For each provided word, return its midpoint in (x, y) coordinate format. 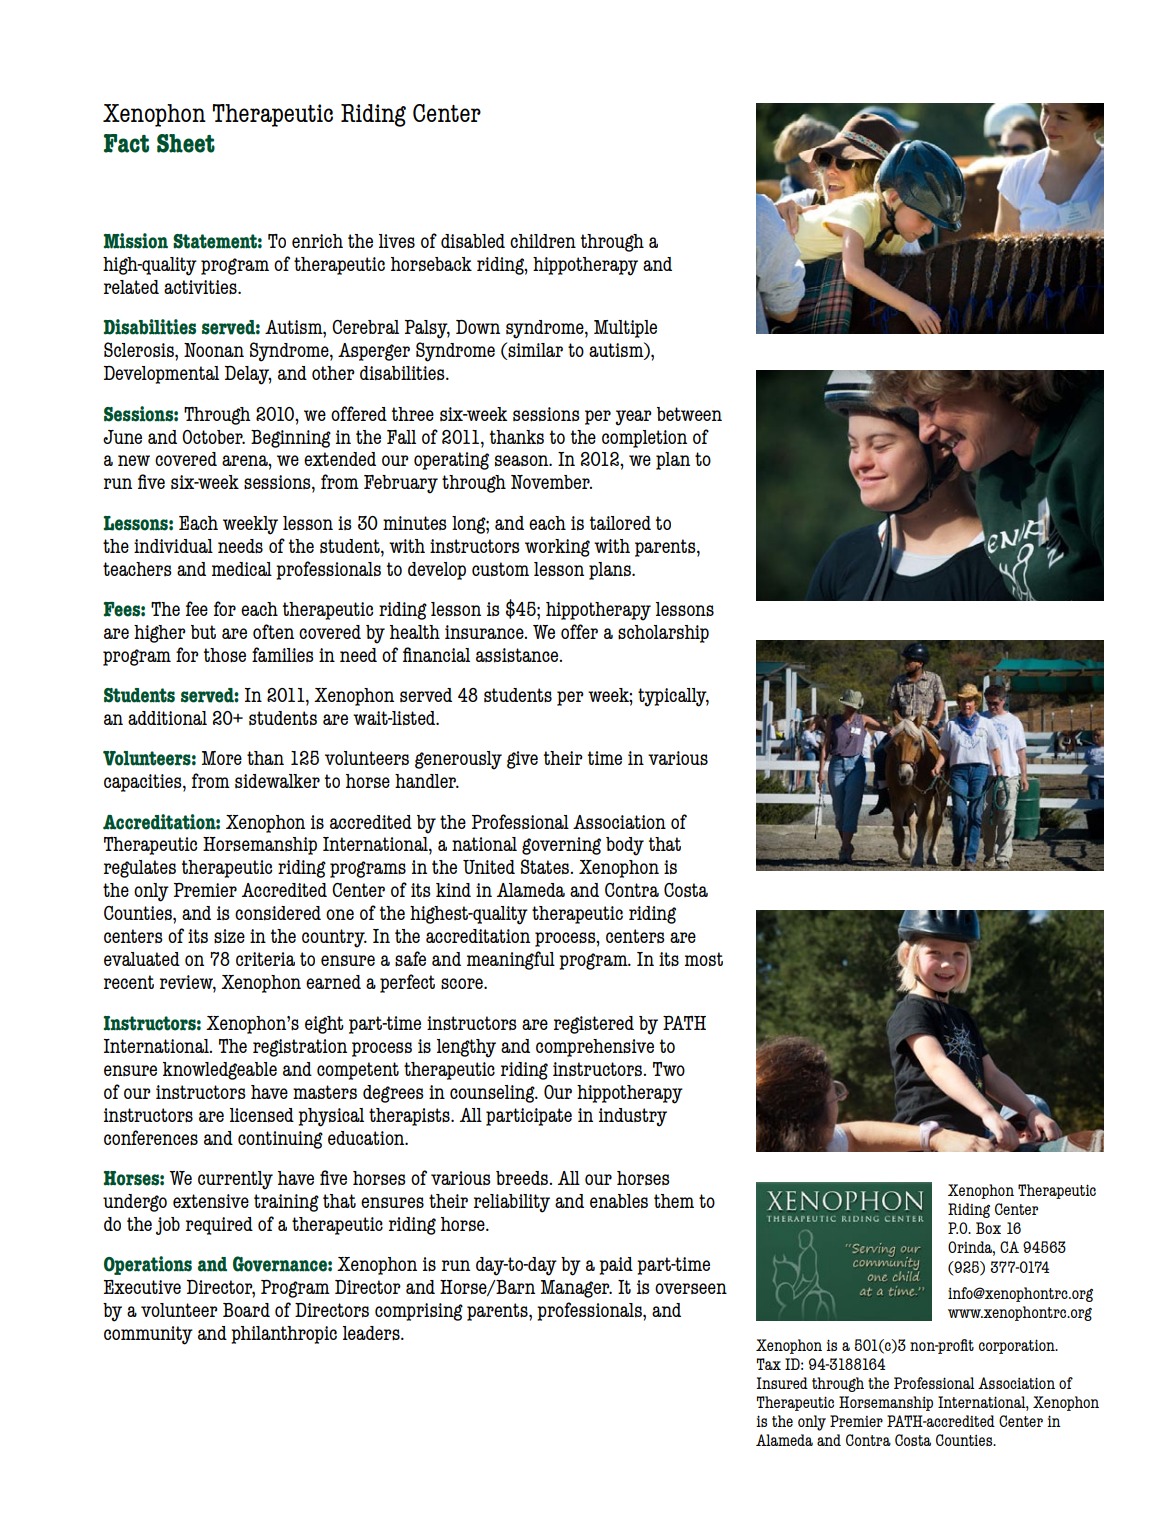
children (543, 241)
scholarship (663, 634)
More (222, 758)
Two (669, 1069)
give (522, 760)
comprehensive (595, 1048)
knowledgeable (220, 1071)
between (689, 414)
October (213, 437)
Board (246, 1310)
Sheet (186, 143)
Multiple (625, 329)
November (551, 482)
